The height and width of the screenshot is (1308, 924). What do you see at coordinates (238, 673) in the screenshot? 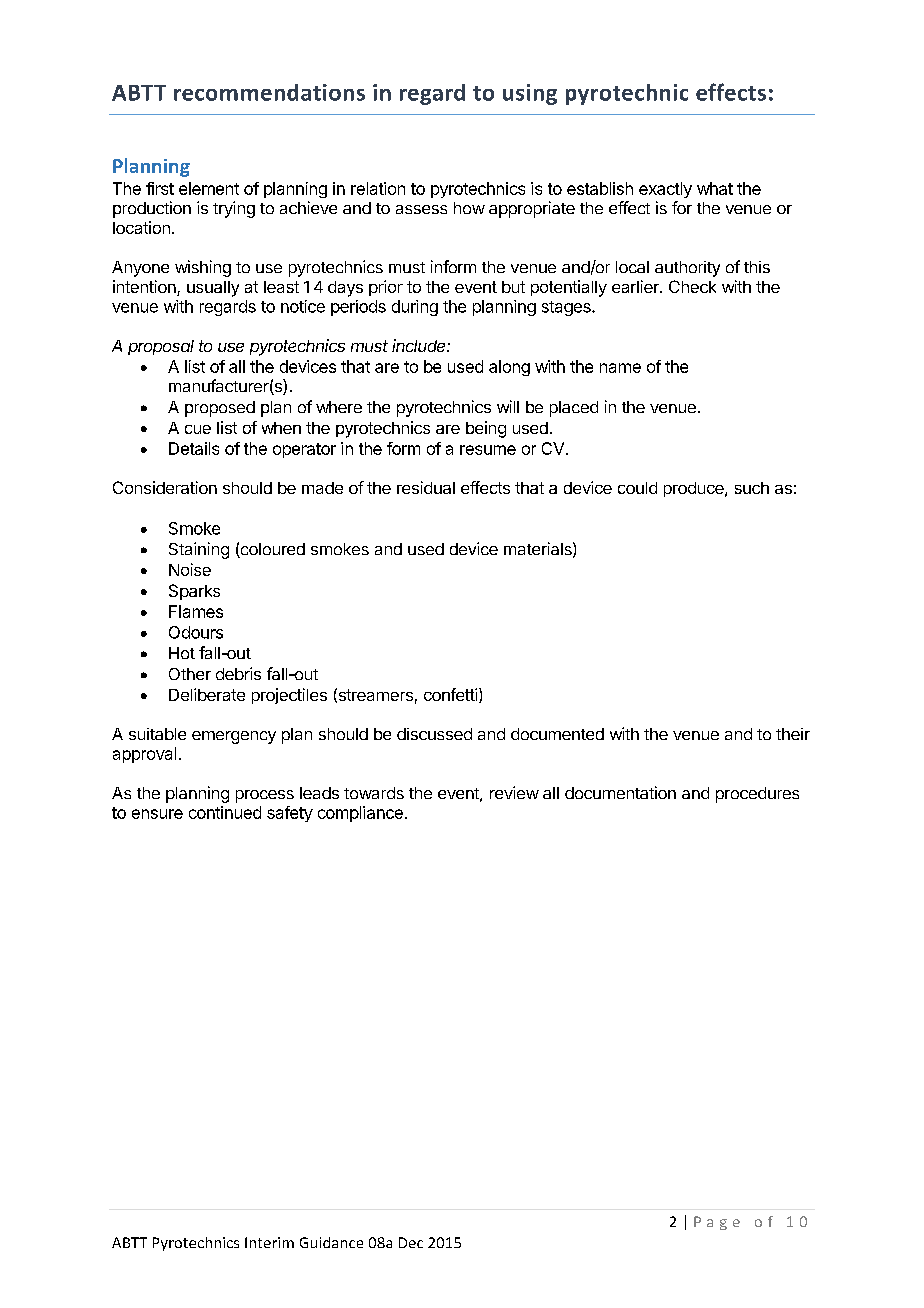
I see `debris` at bounding box center [238, 673].
